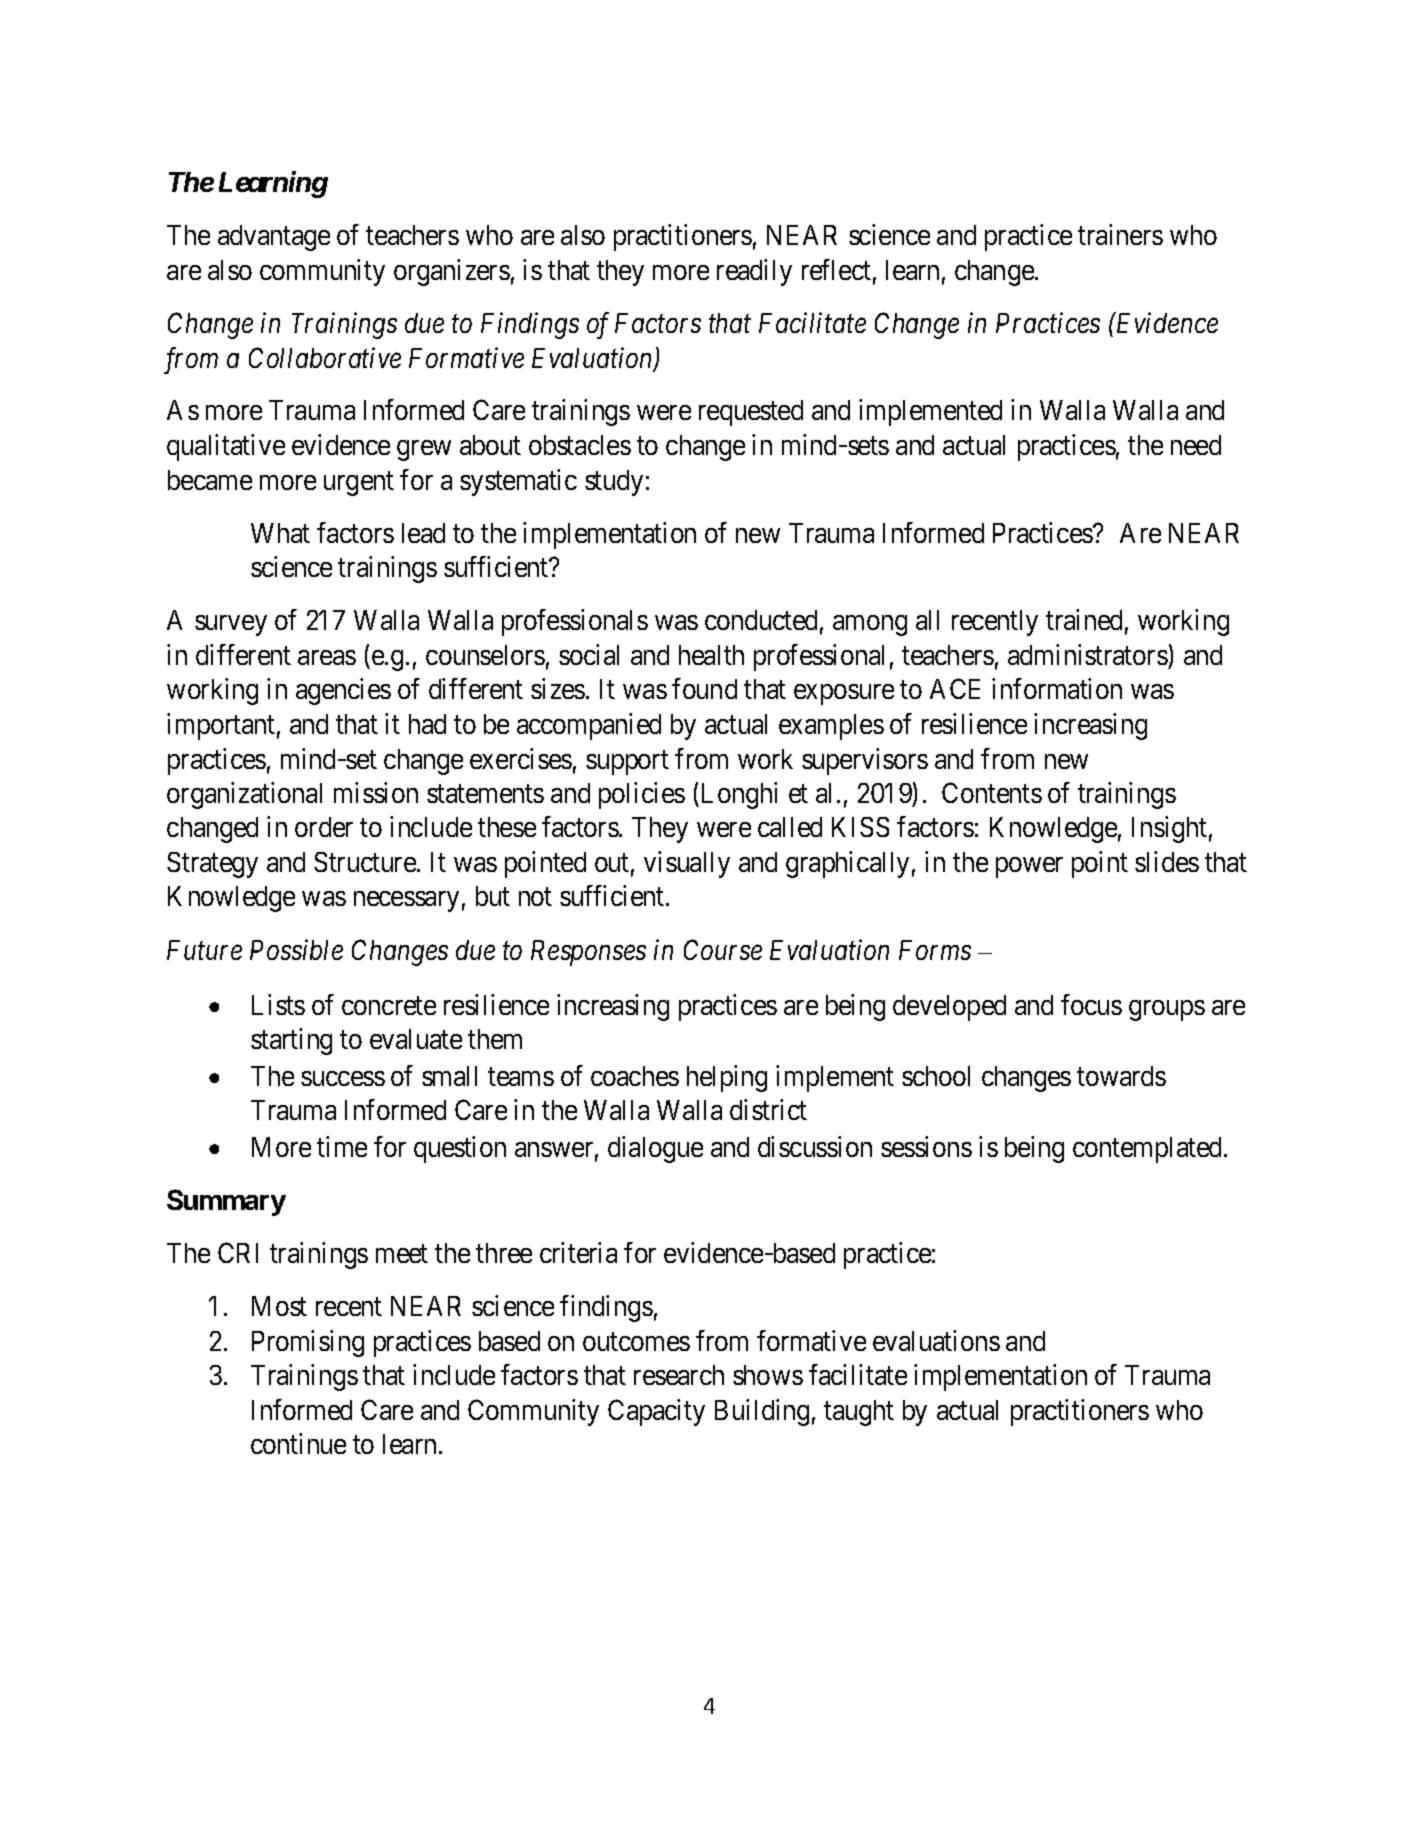 Image resolution: width=1419 pixels, height=1836 pixels. What do you see at coordinates (298, 1443) in the screenshot?
I see `continue` at bounding box center [298, 1443].
